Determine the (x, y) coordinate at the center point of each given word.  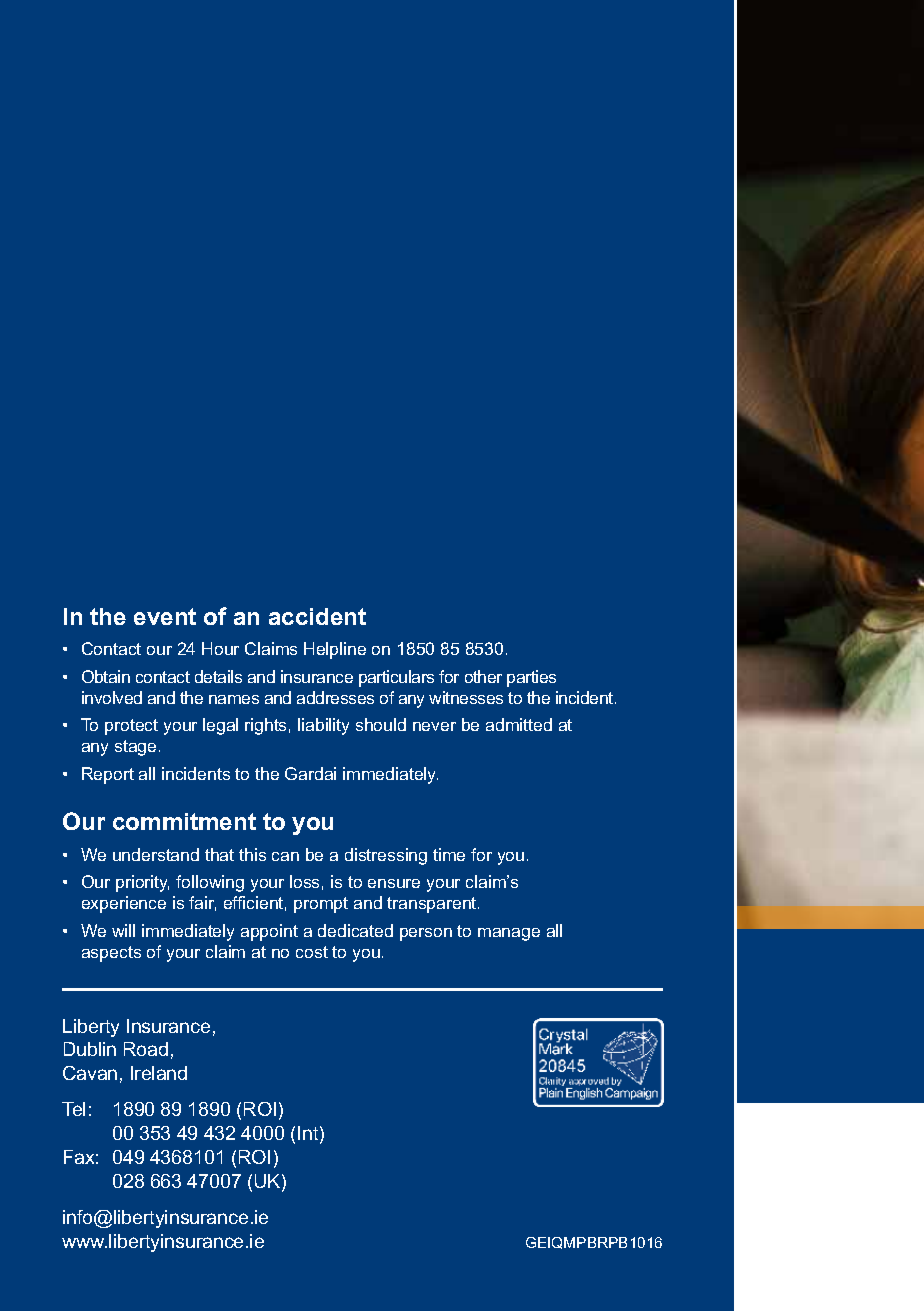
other (483, 676)
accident (317, 616)
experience (124, 904)
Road (146, 1049)
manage (509, 934)
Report (108, 775)
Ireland (159, 1073)
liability (323, 726)
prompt (321, 905)
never (434, 726)
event (165, 616)
